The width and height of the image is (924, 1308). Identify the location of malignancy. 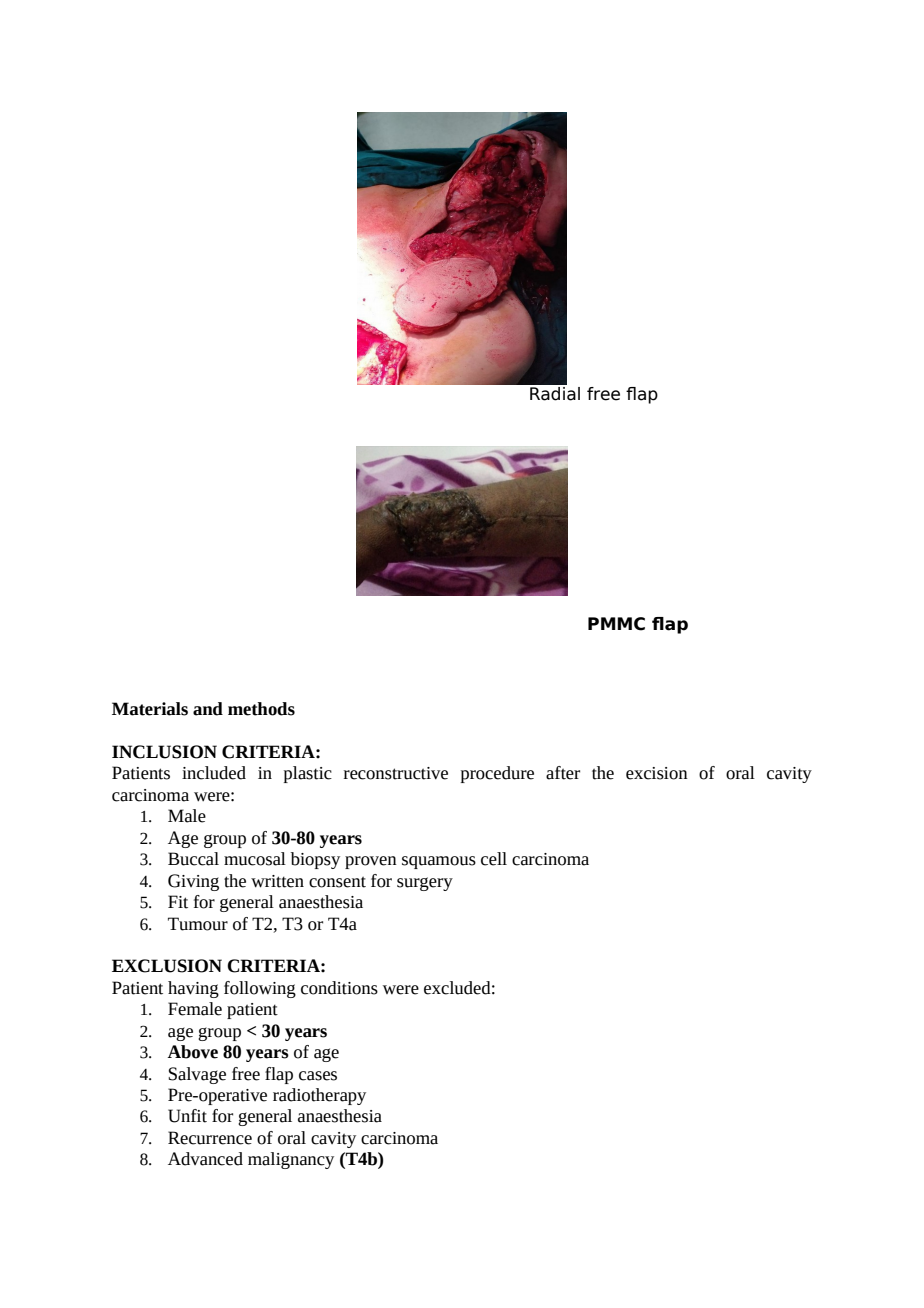
(291, 1160).
